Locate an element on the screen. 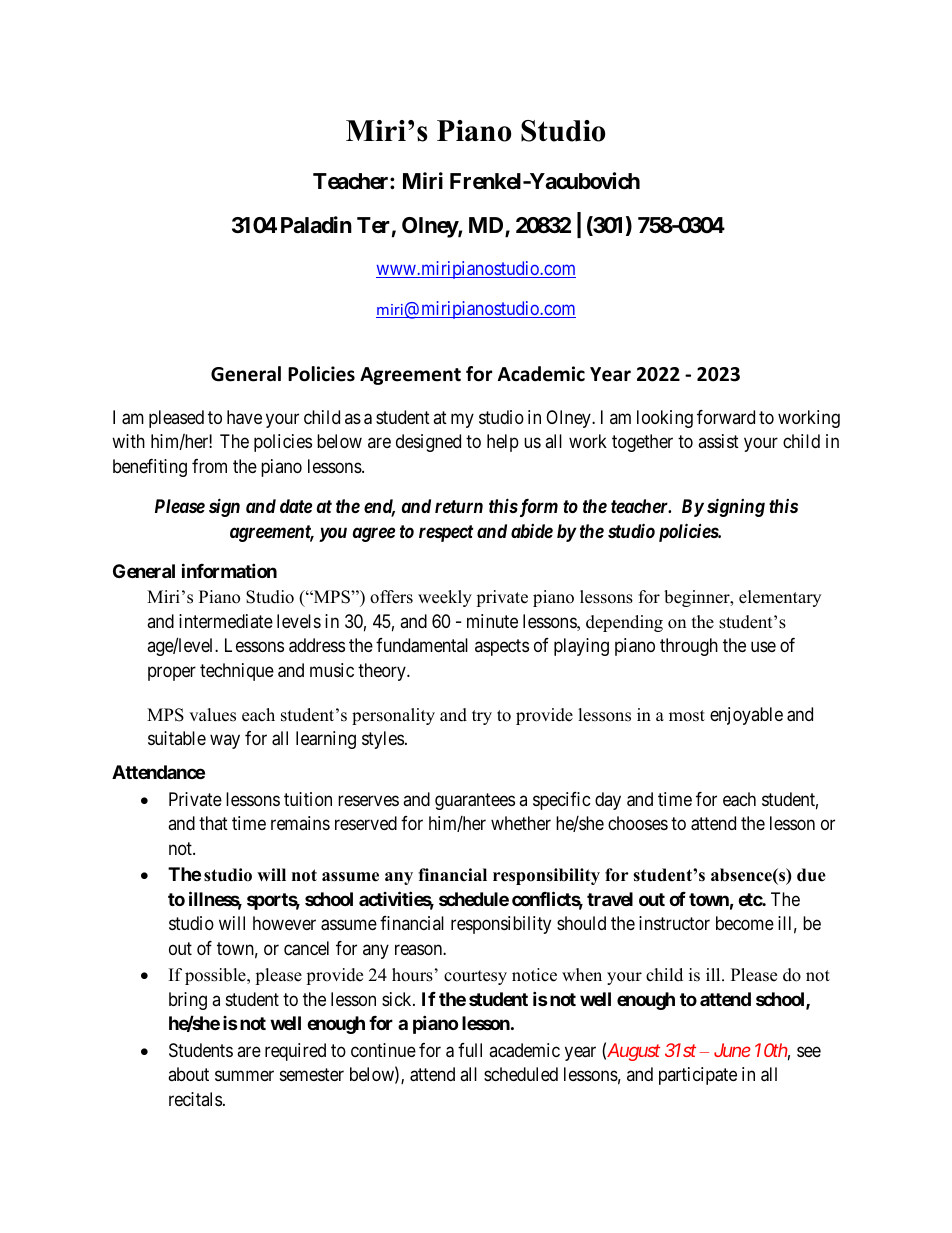 The image size is (952, 1233). full is located at coordinates (470, 1050).
